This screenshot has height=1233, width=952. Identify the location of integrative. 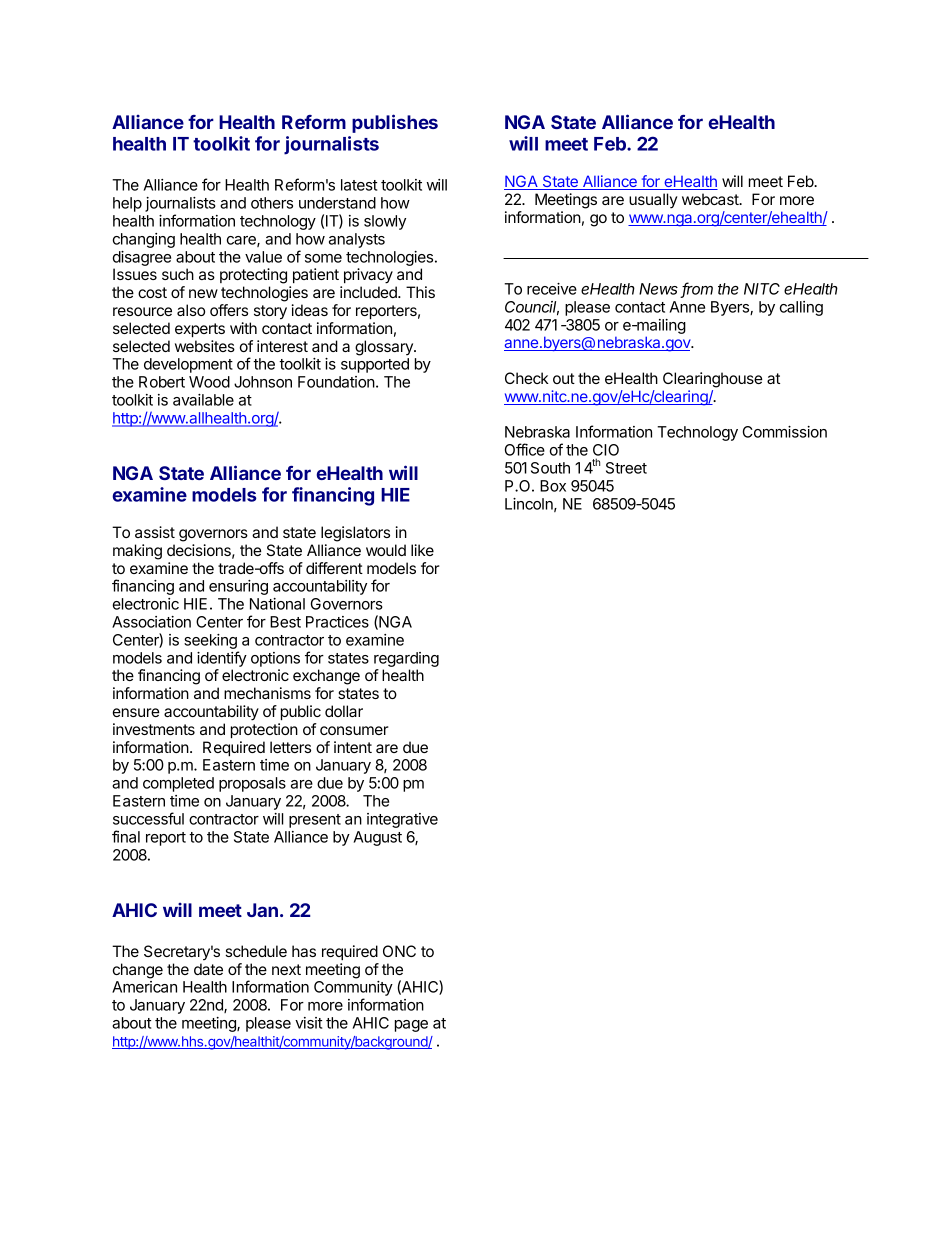
(402, 820).
